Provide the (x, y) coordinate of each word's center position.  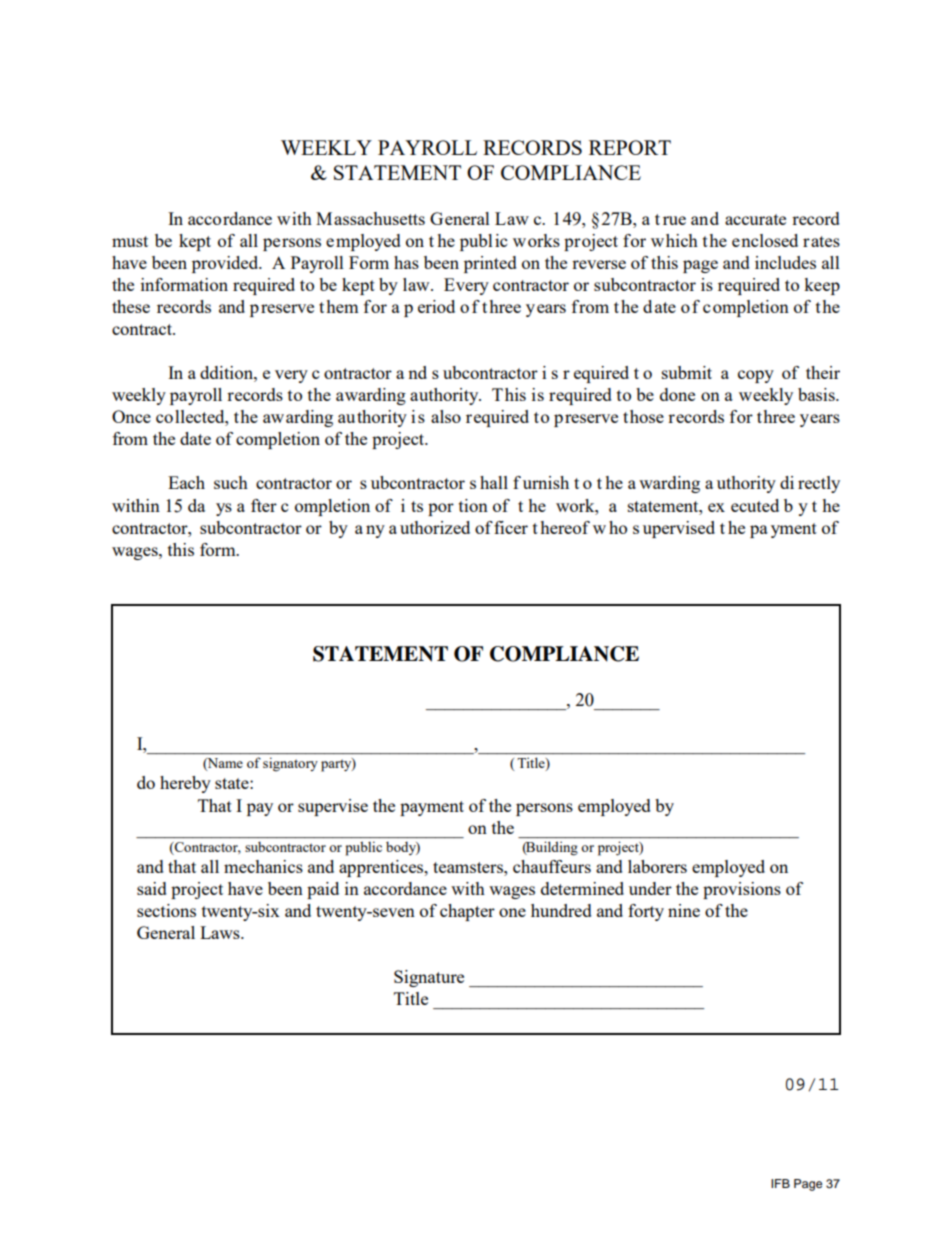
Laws (221, 932)
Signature (429, 978)
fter (264, 505)
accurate (755, 219)
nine (684, 910)
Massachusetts (370, 218)
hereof (565, 527)
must (130, 241)
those (643, 416)
